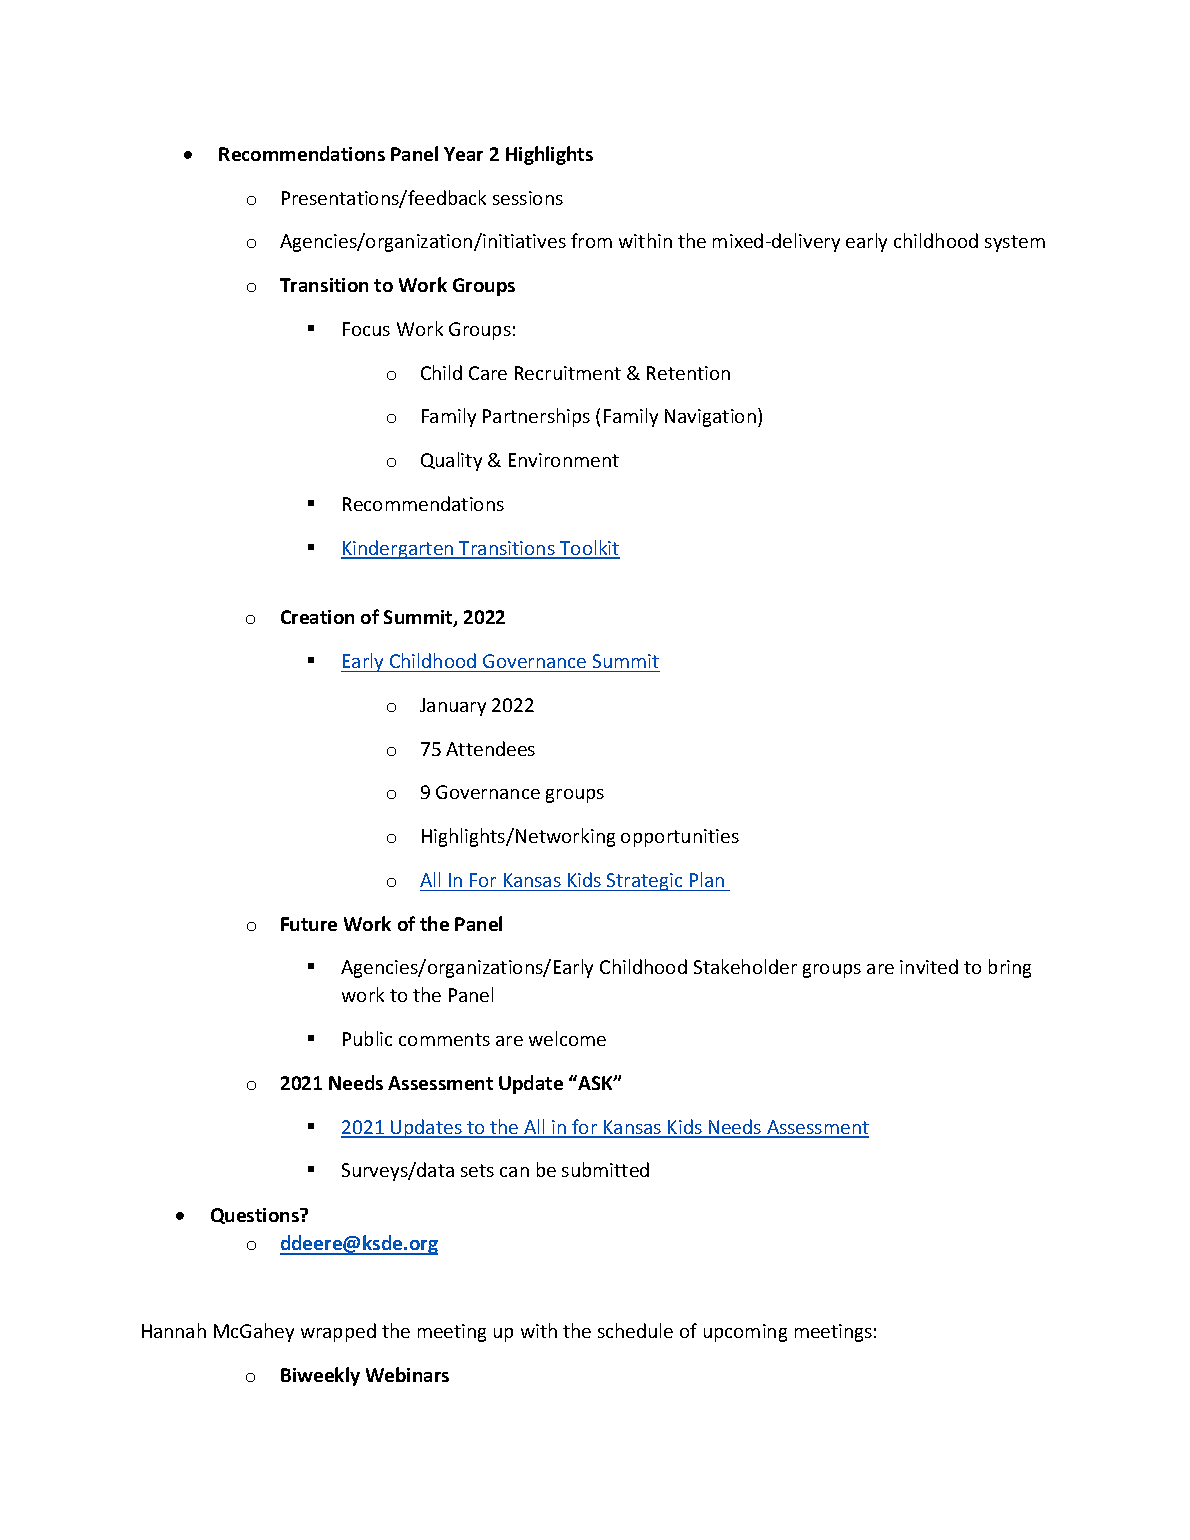  What do you see at coordinates (463, 154) in the page?
I see `Year` at bounding box center [463, 154].
